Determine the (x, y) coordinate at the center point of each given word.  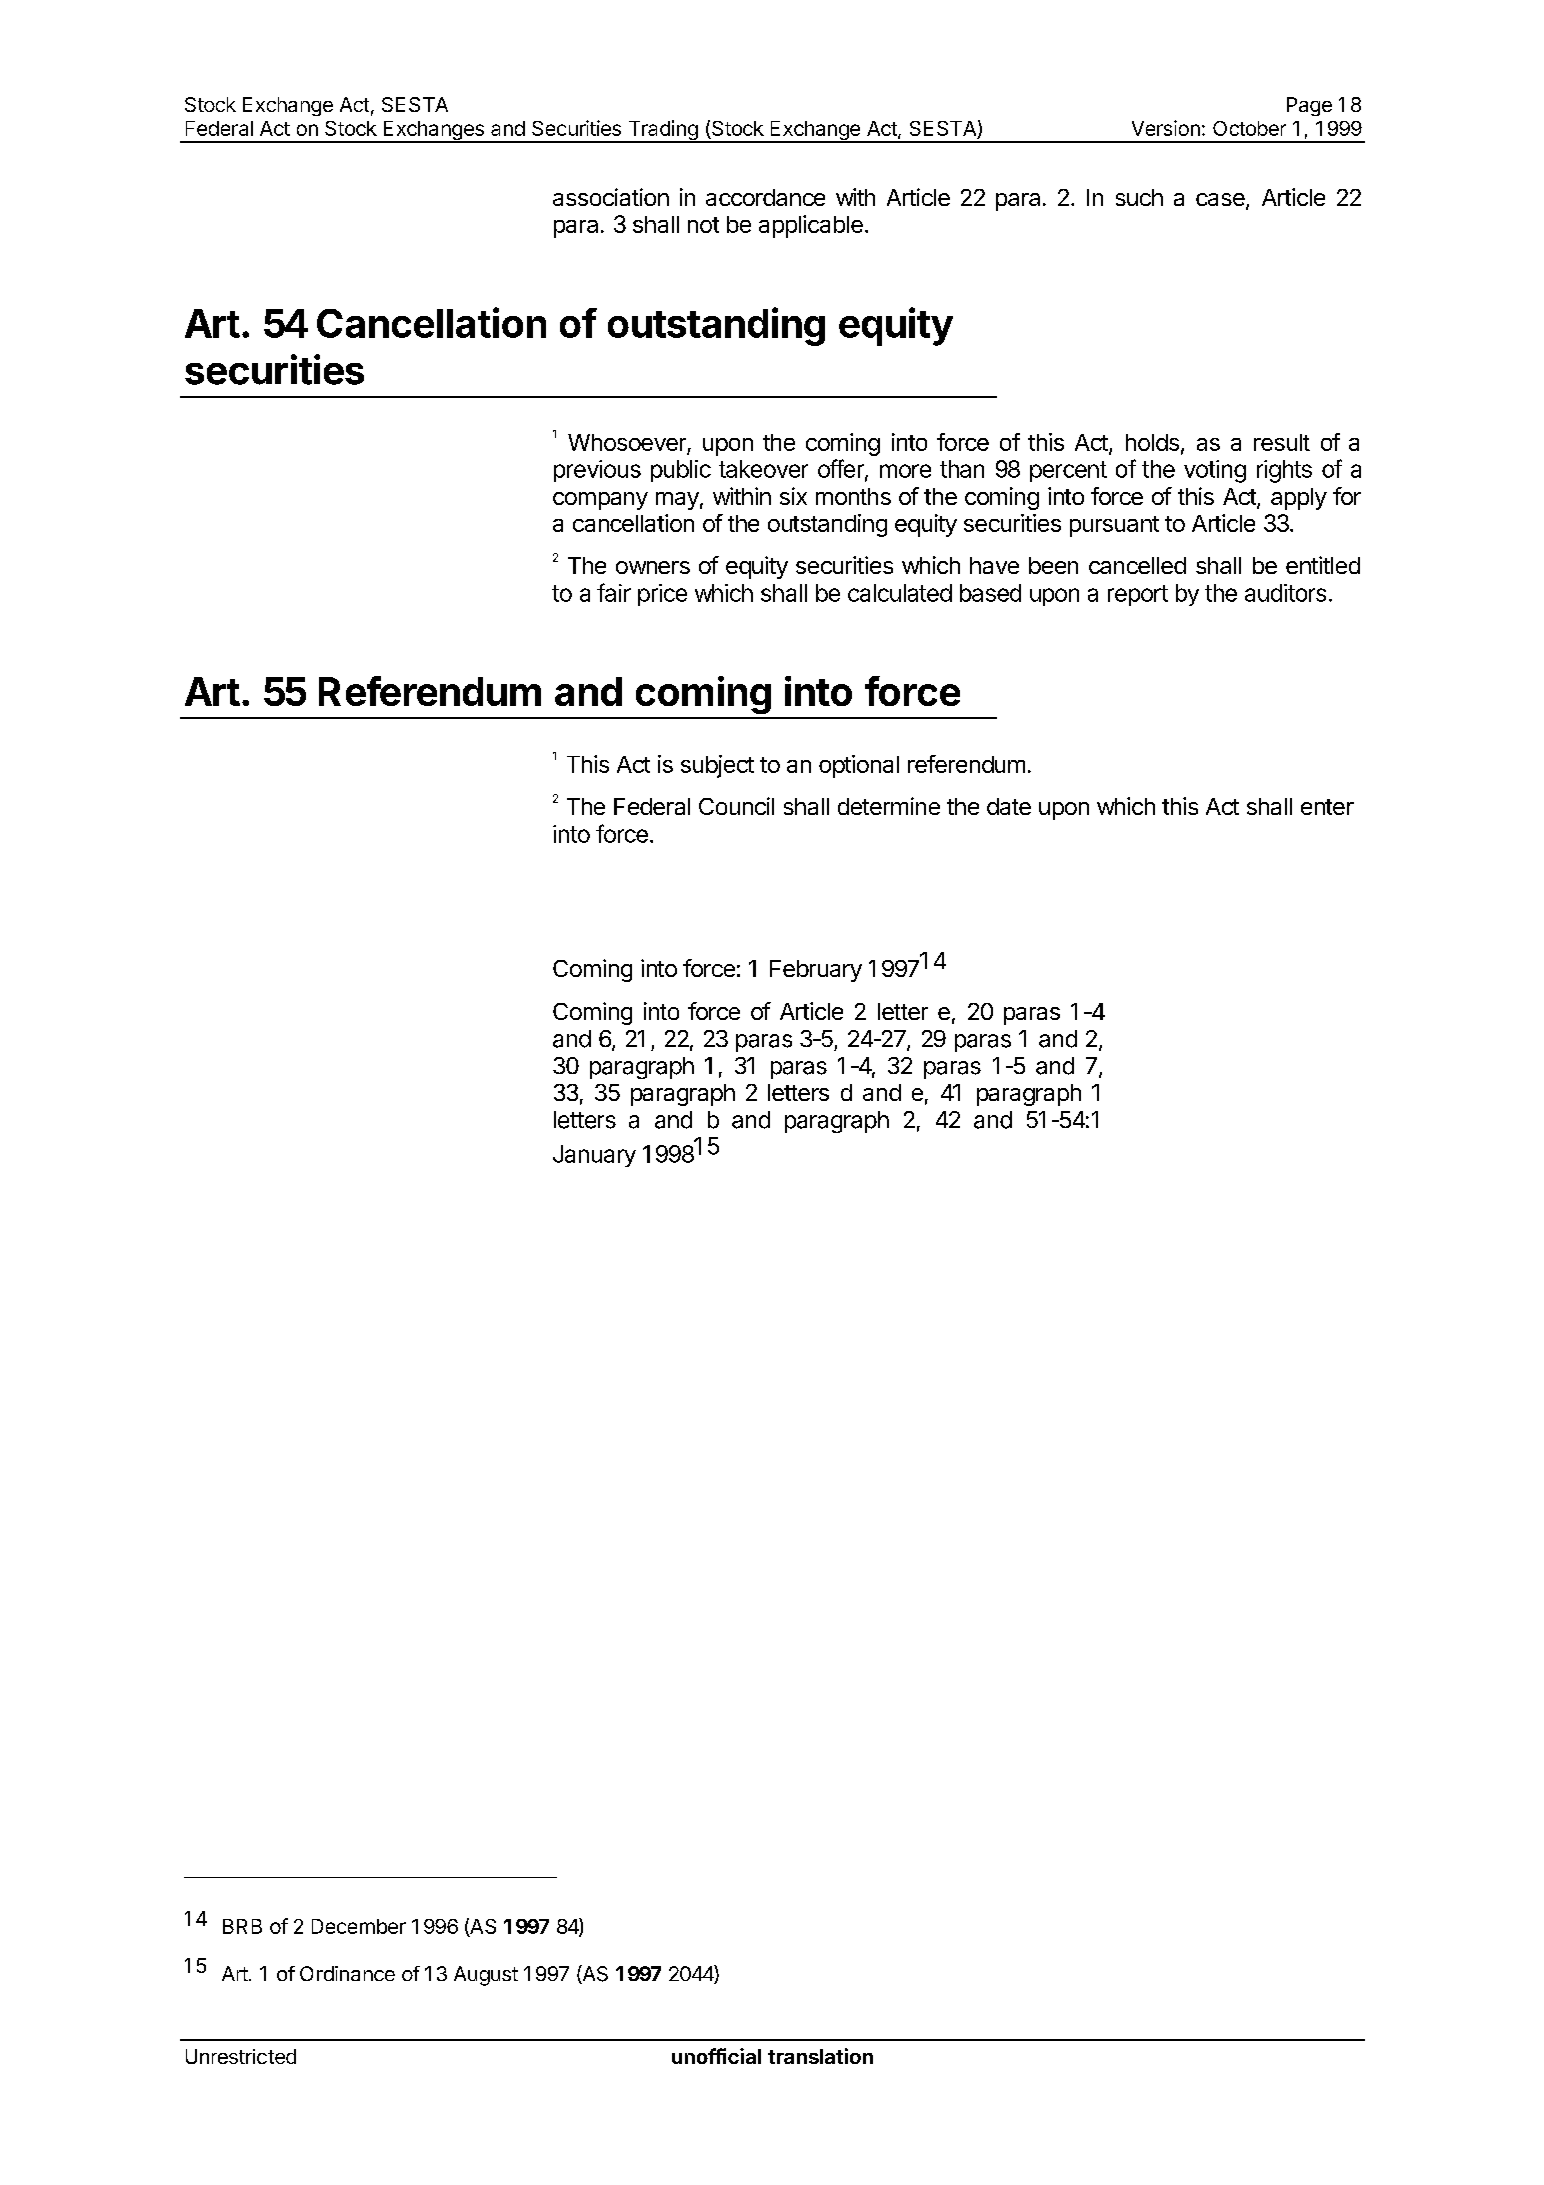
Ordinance (347, 1973)
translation (820, 2056)
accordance (765, 197)
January (594, 1156)
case (1221, 201)
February (816, 971)
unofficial (716, 2056)
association (611, 197)
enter (1327, 807)
